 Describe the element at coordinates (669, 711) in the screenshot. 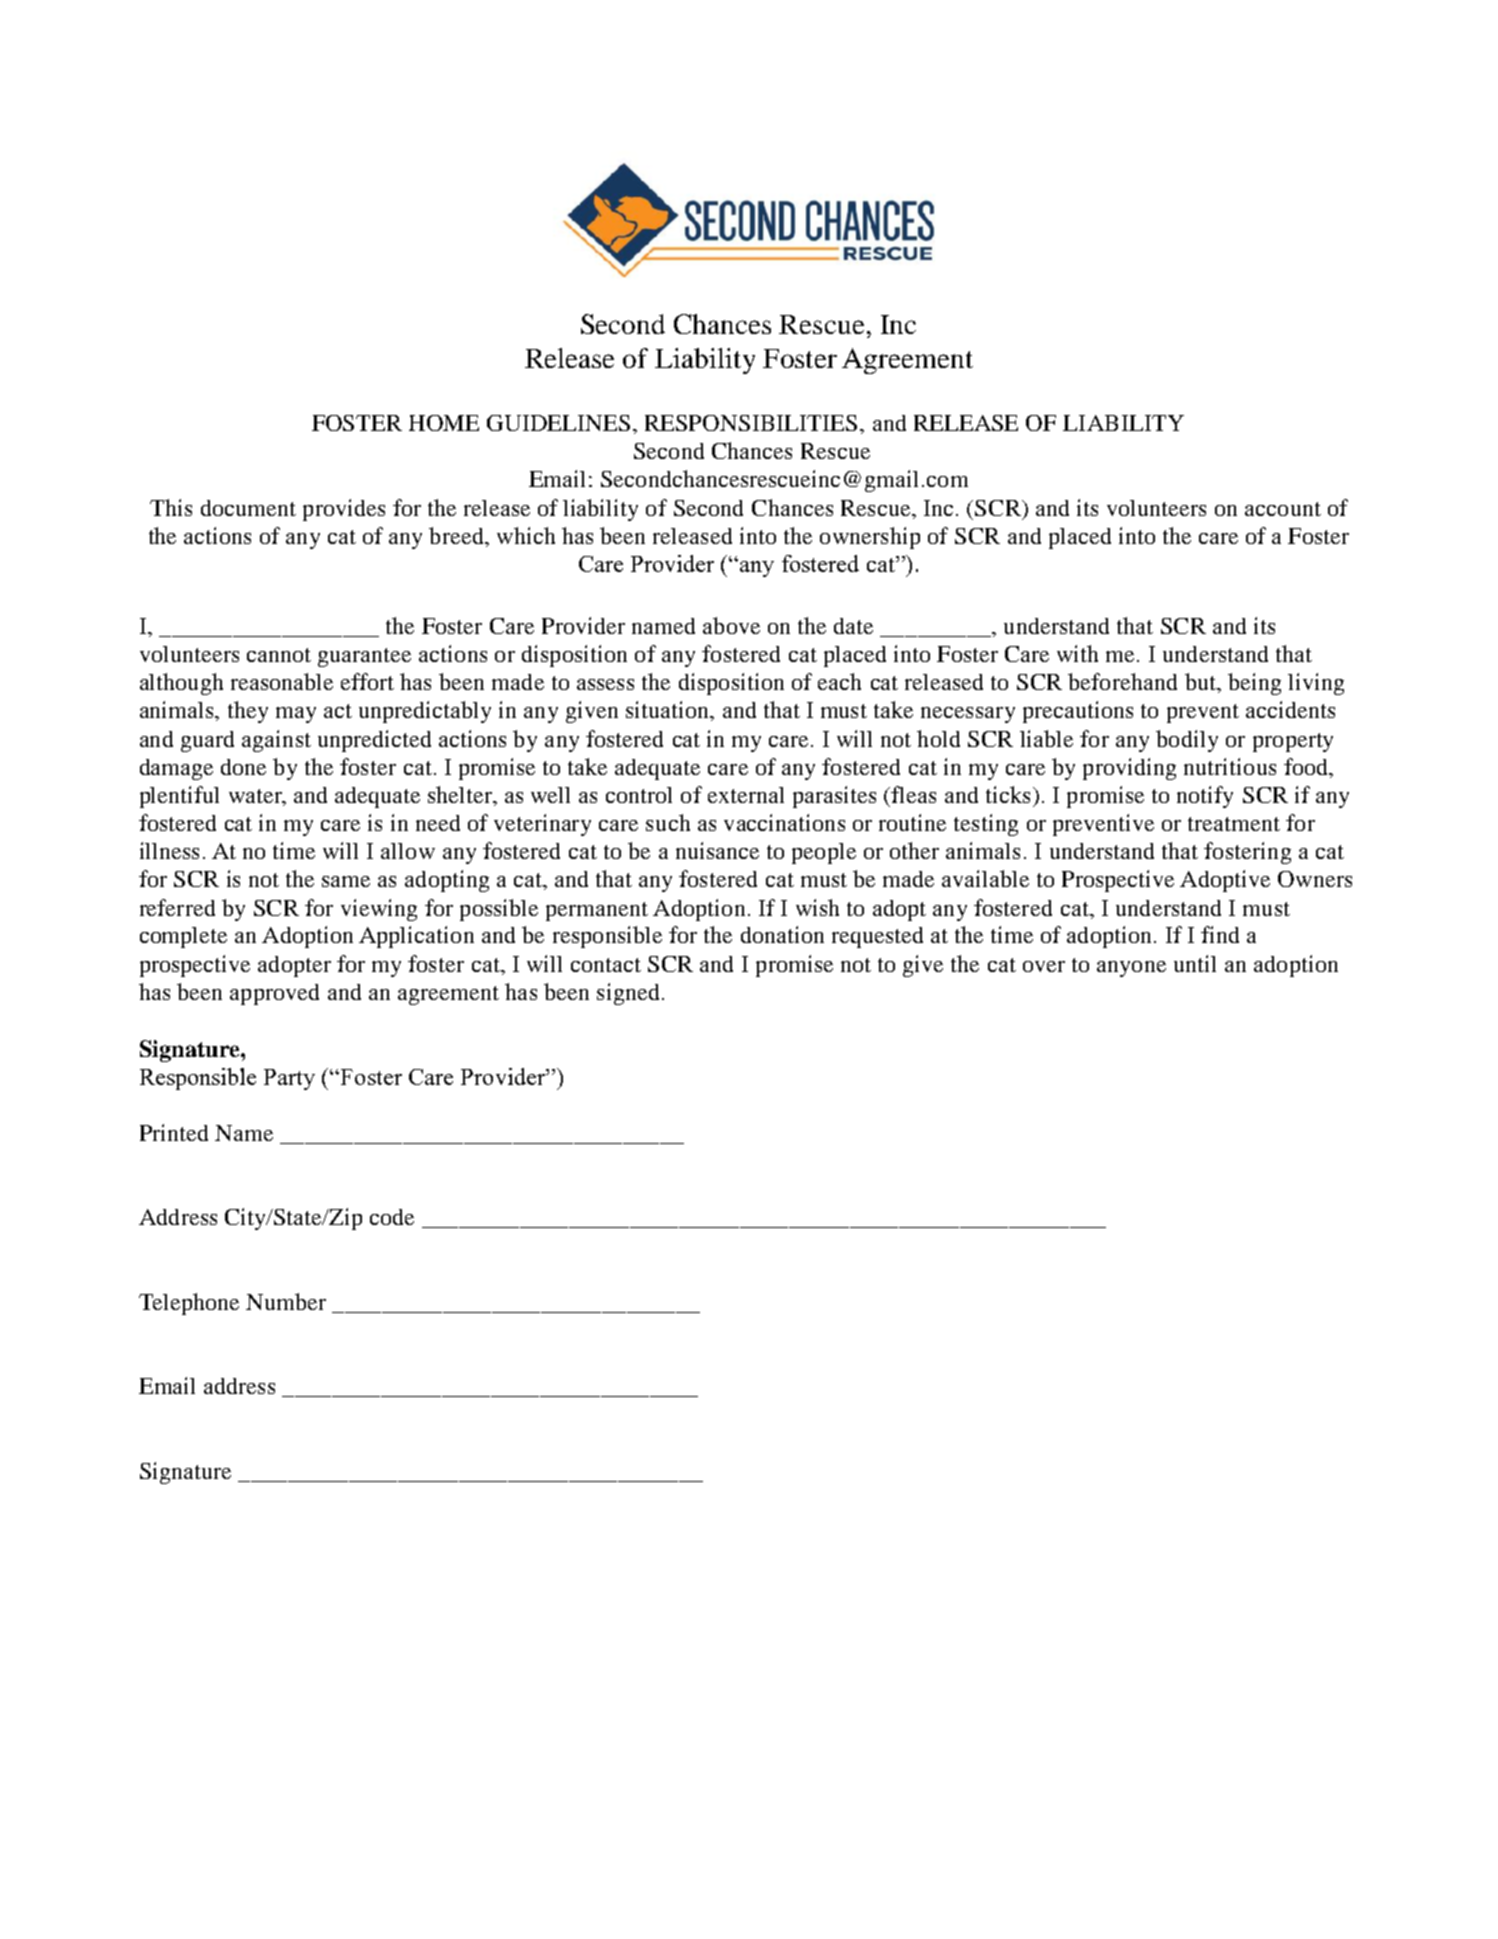

I see `situation` at that location.
